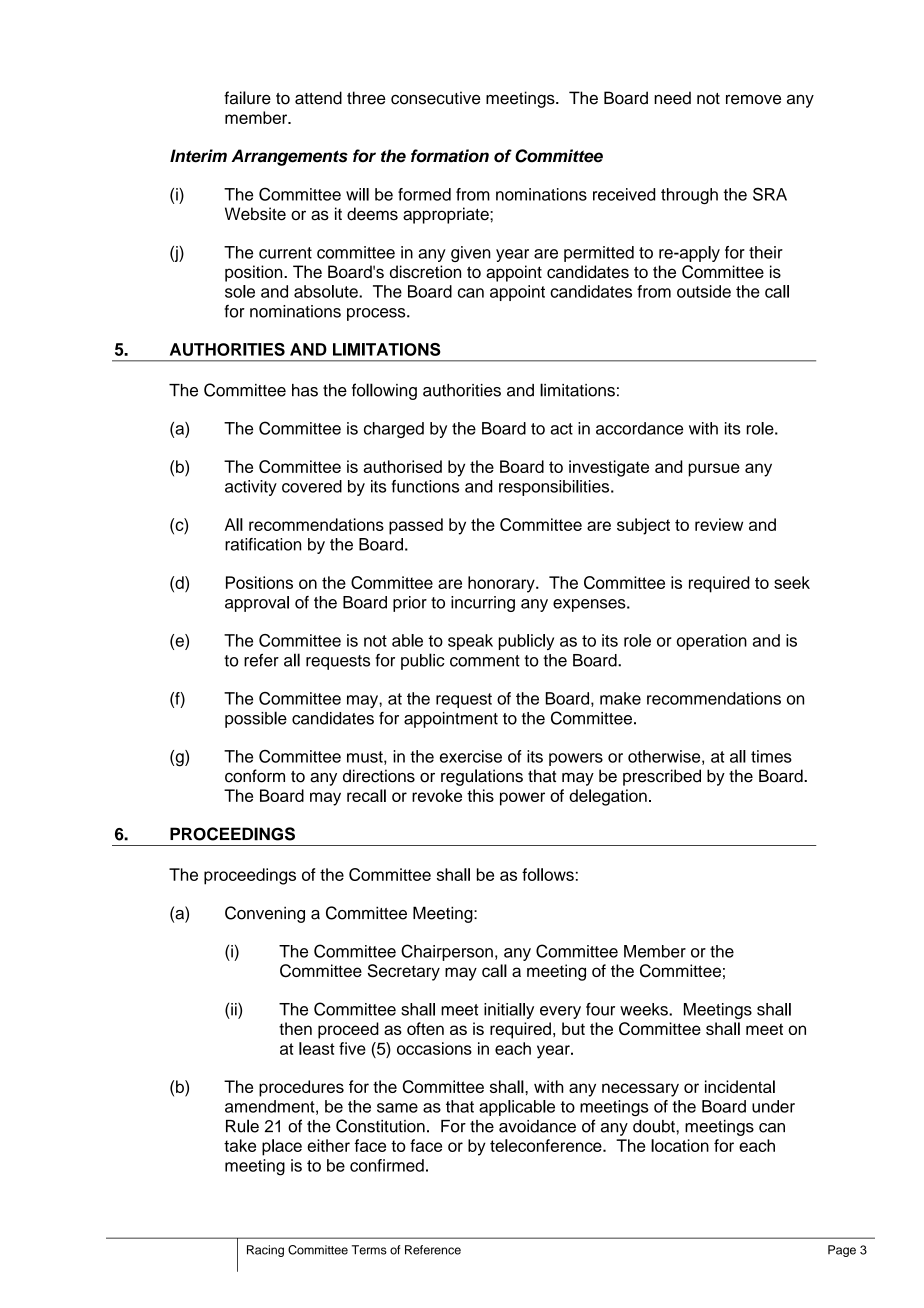 The height and width of the page is (1308, 924). Describe the element at coordinates (842, 1251) in the page. I see `Page` at that location.
